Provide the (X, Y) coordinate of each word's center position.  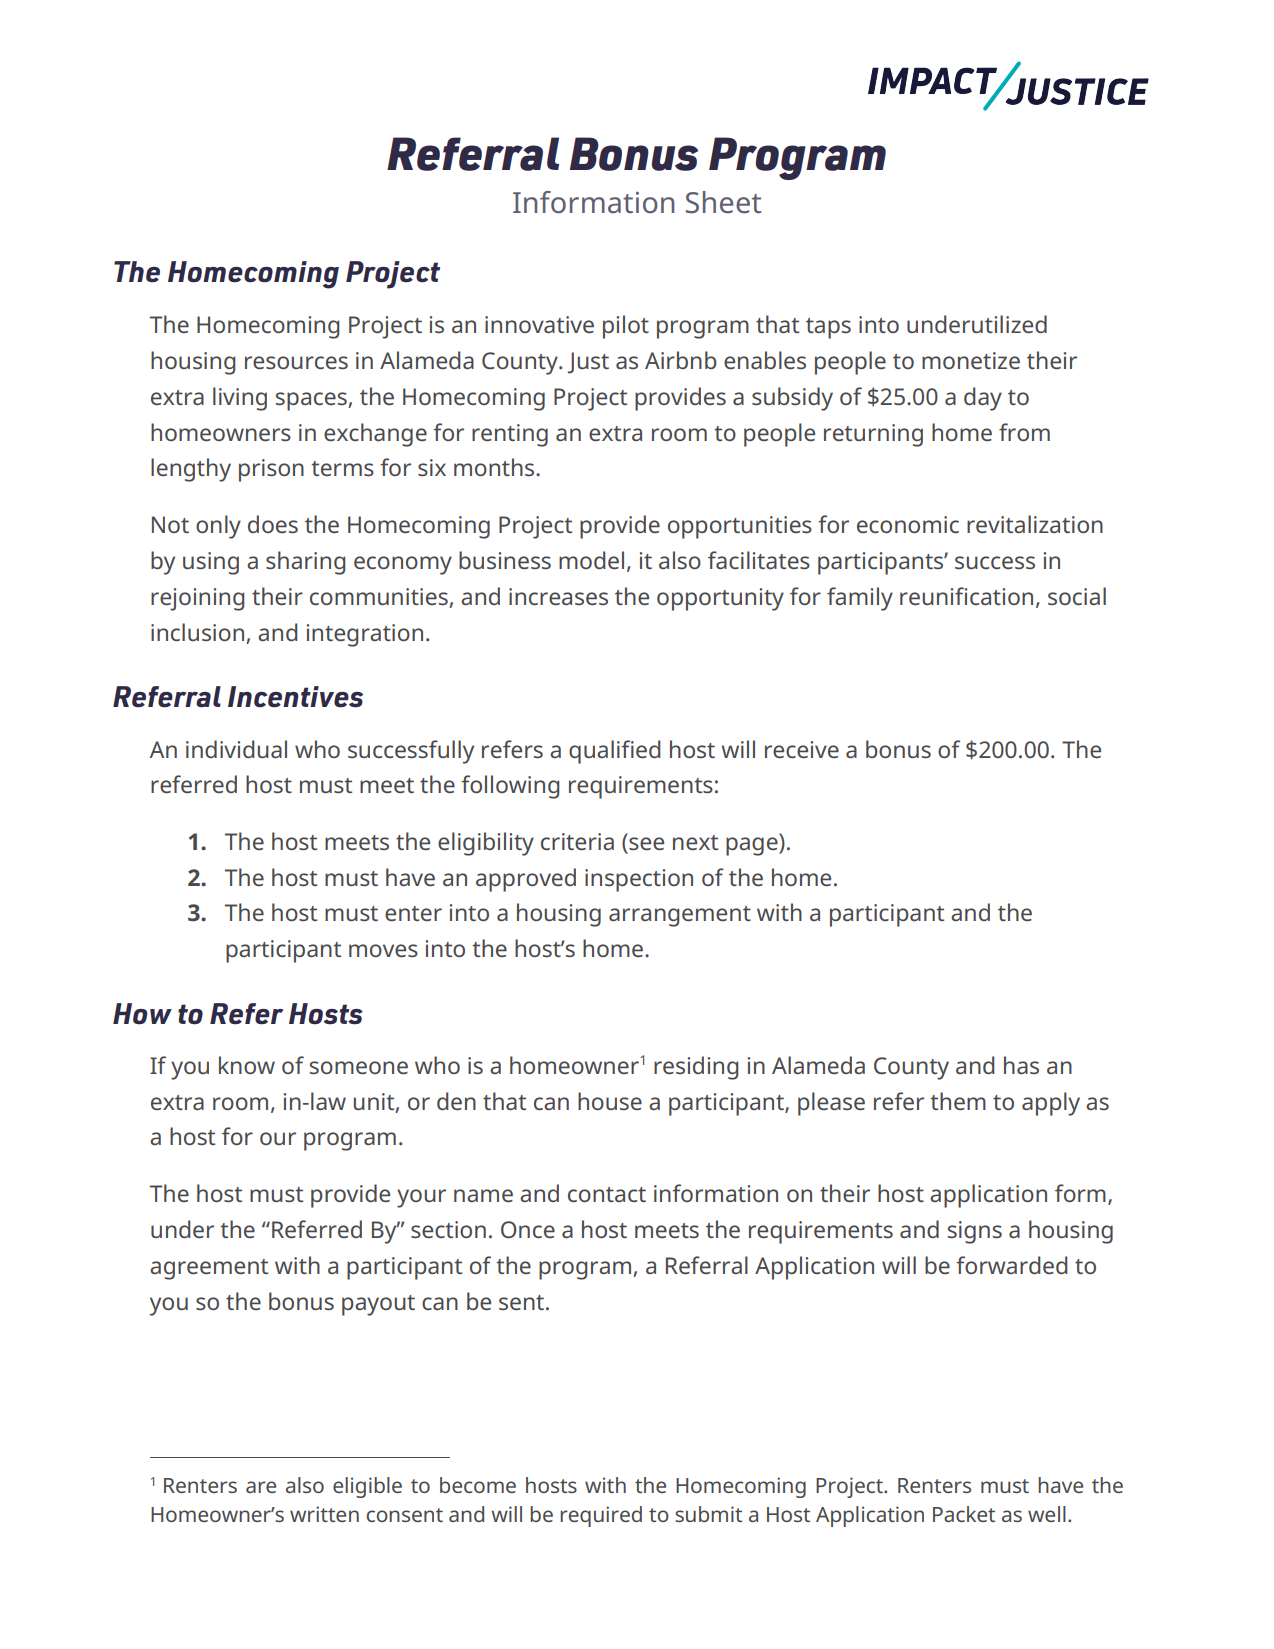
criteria (577, 841)
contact (607, 1194)
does (273, 524)
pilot (626, 327)
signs (975, 1232)
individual (236, 749)
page (753, 846)
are (261, 1487)
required (601, 1516)
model (591, 560)
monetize (971, 360)
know (247, 1065)
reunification (966, 596)
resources (296, 362)
